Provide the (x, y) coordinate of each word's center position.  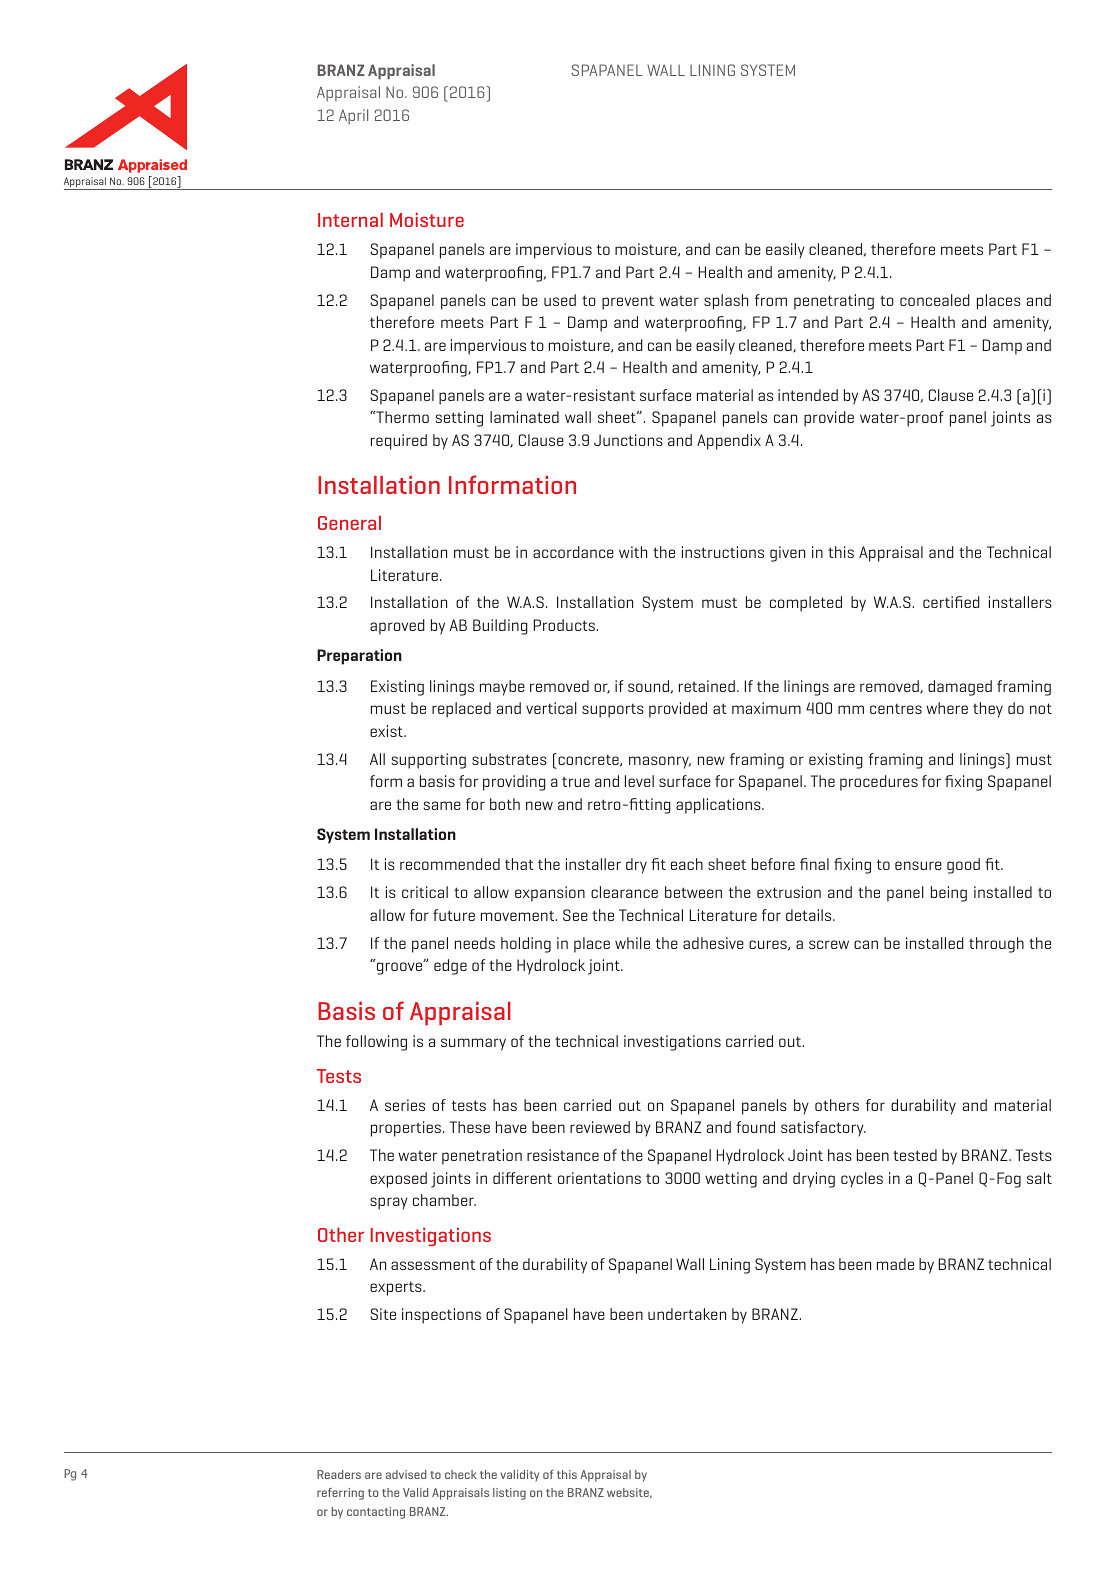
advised (406, 1474)
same (442, 805)
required (399, 442)
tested (915, 1155)
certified (951, 602)
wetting (731, 1180)
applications (719, 806)
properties (406, 1129)
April (353, 117)
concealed (935, 300)
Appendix (729, 442)
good (963, 866)
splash (726, 302)
